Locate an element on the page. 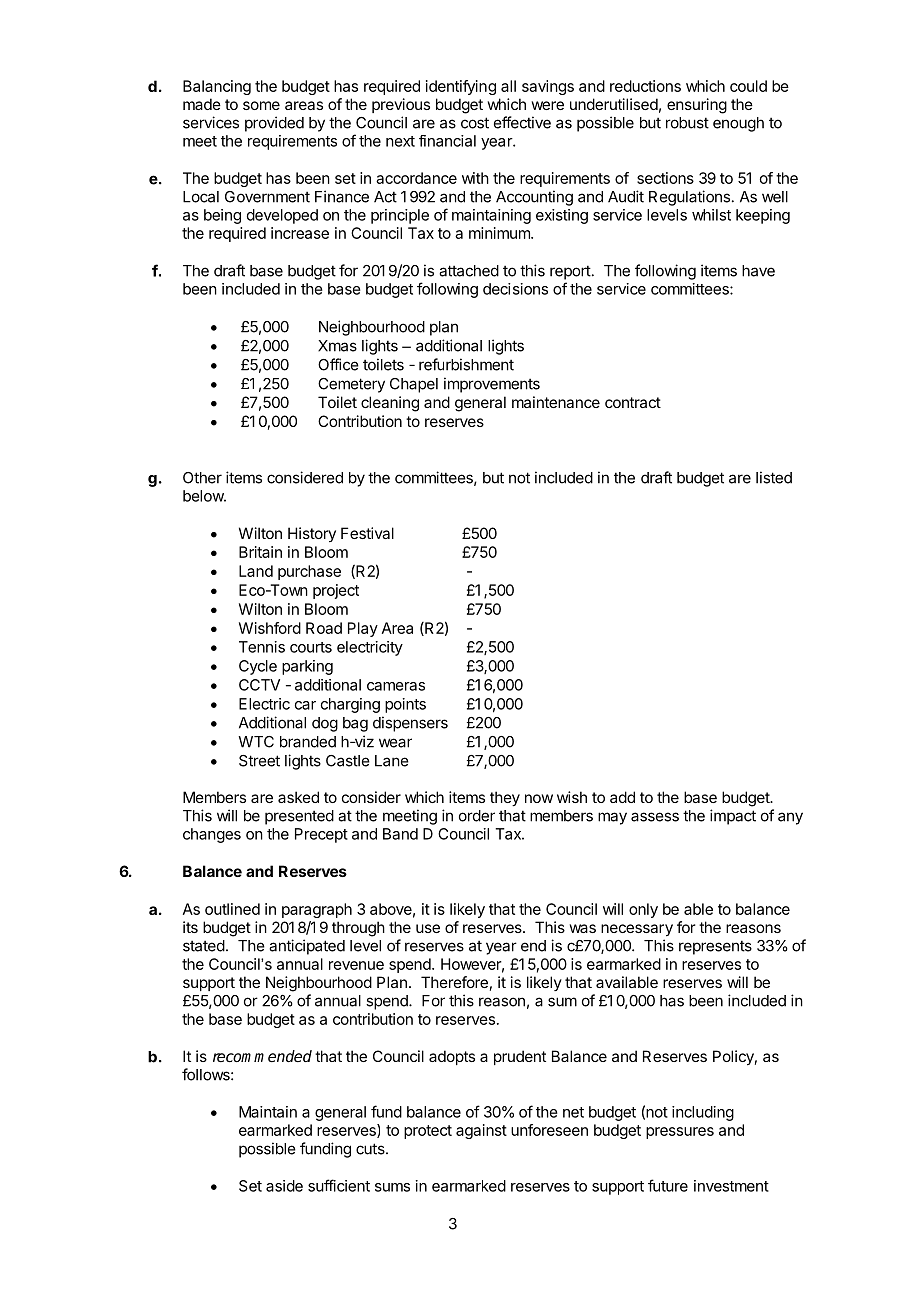  presented is located at coordinates (299, 817).
